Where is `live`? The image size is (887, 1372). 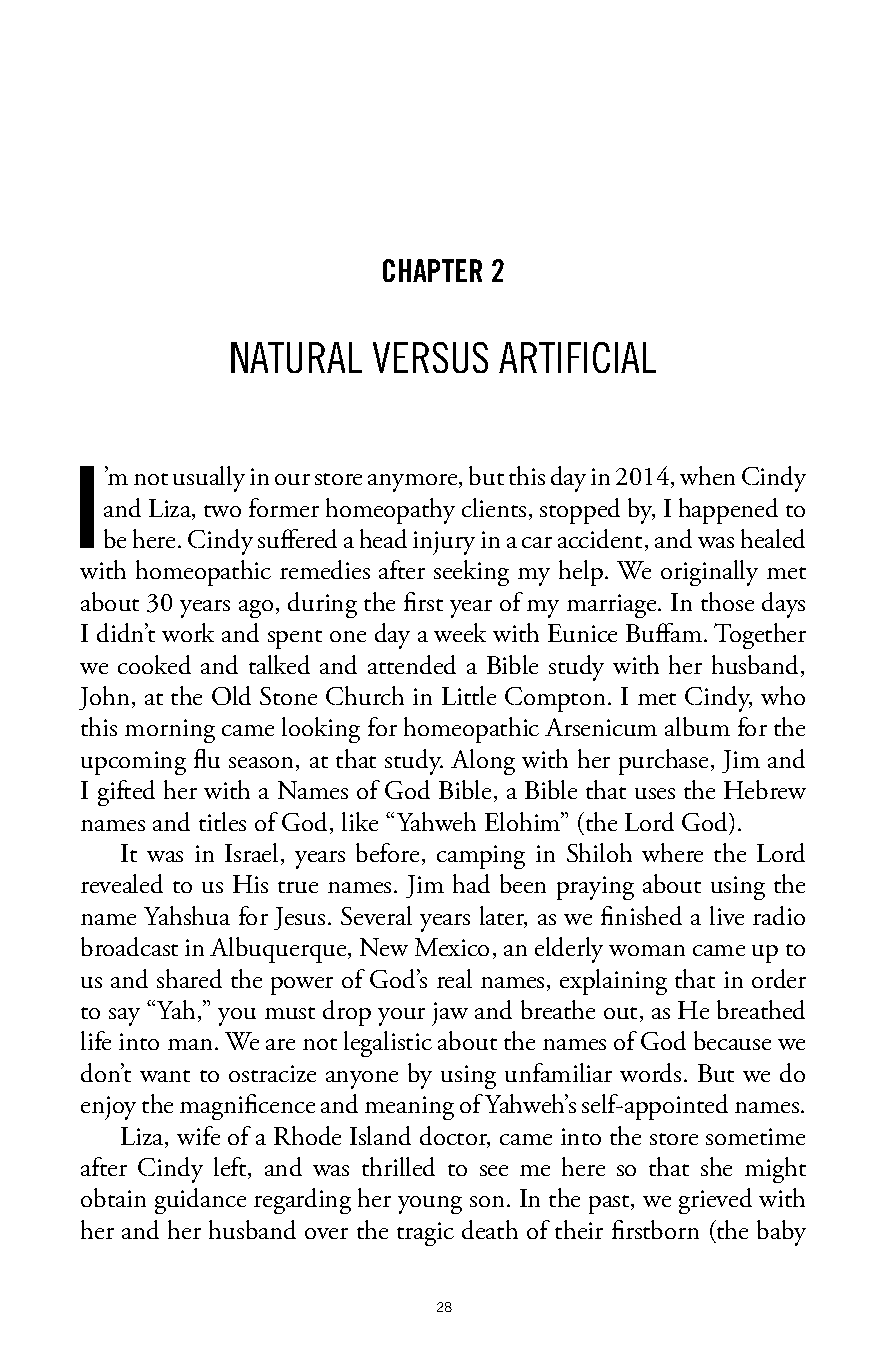
live is located at coordinates (727, 915).
